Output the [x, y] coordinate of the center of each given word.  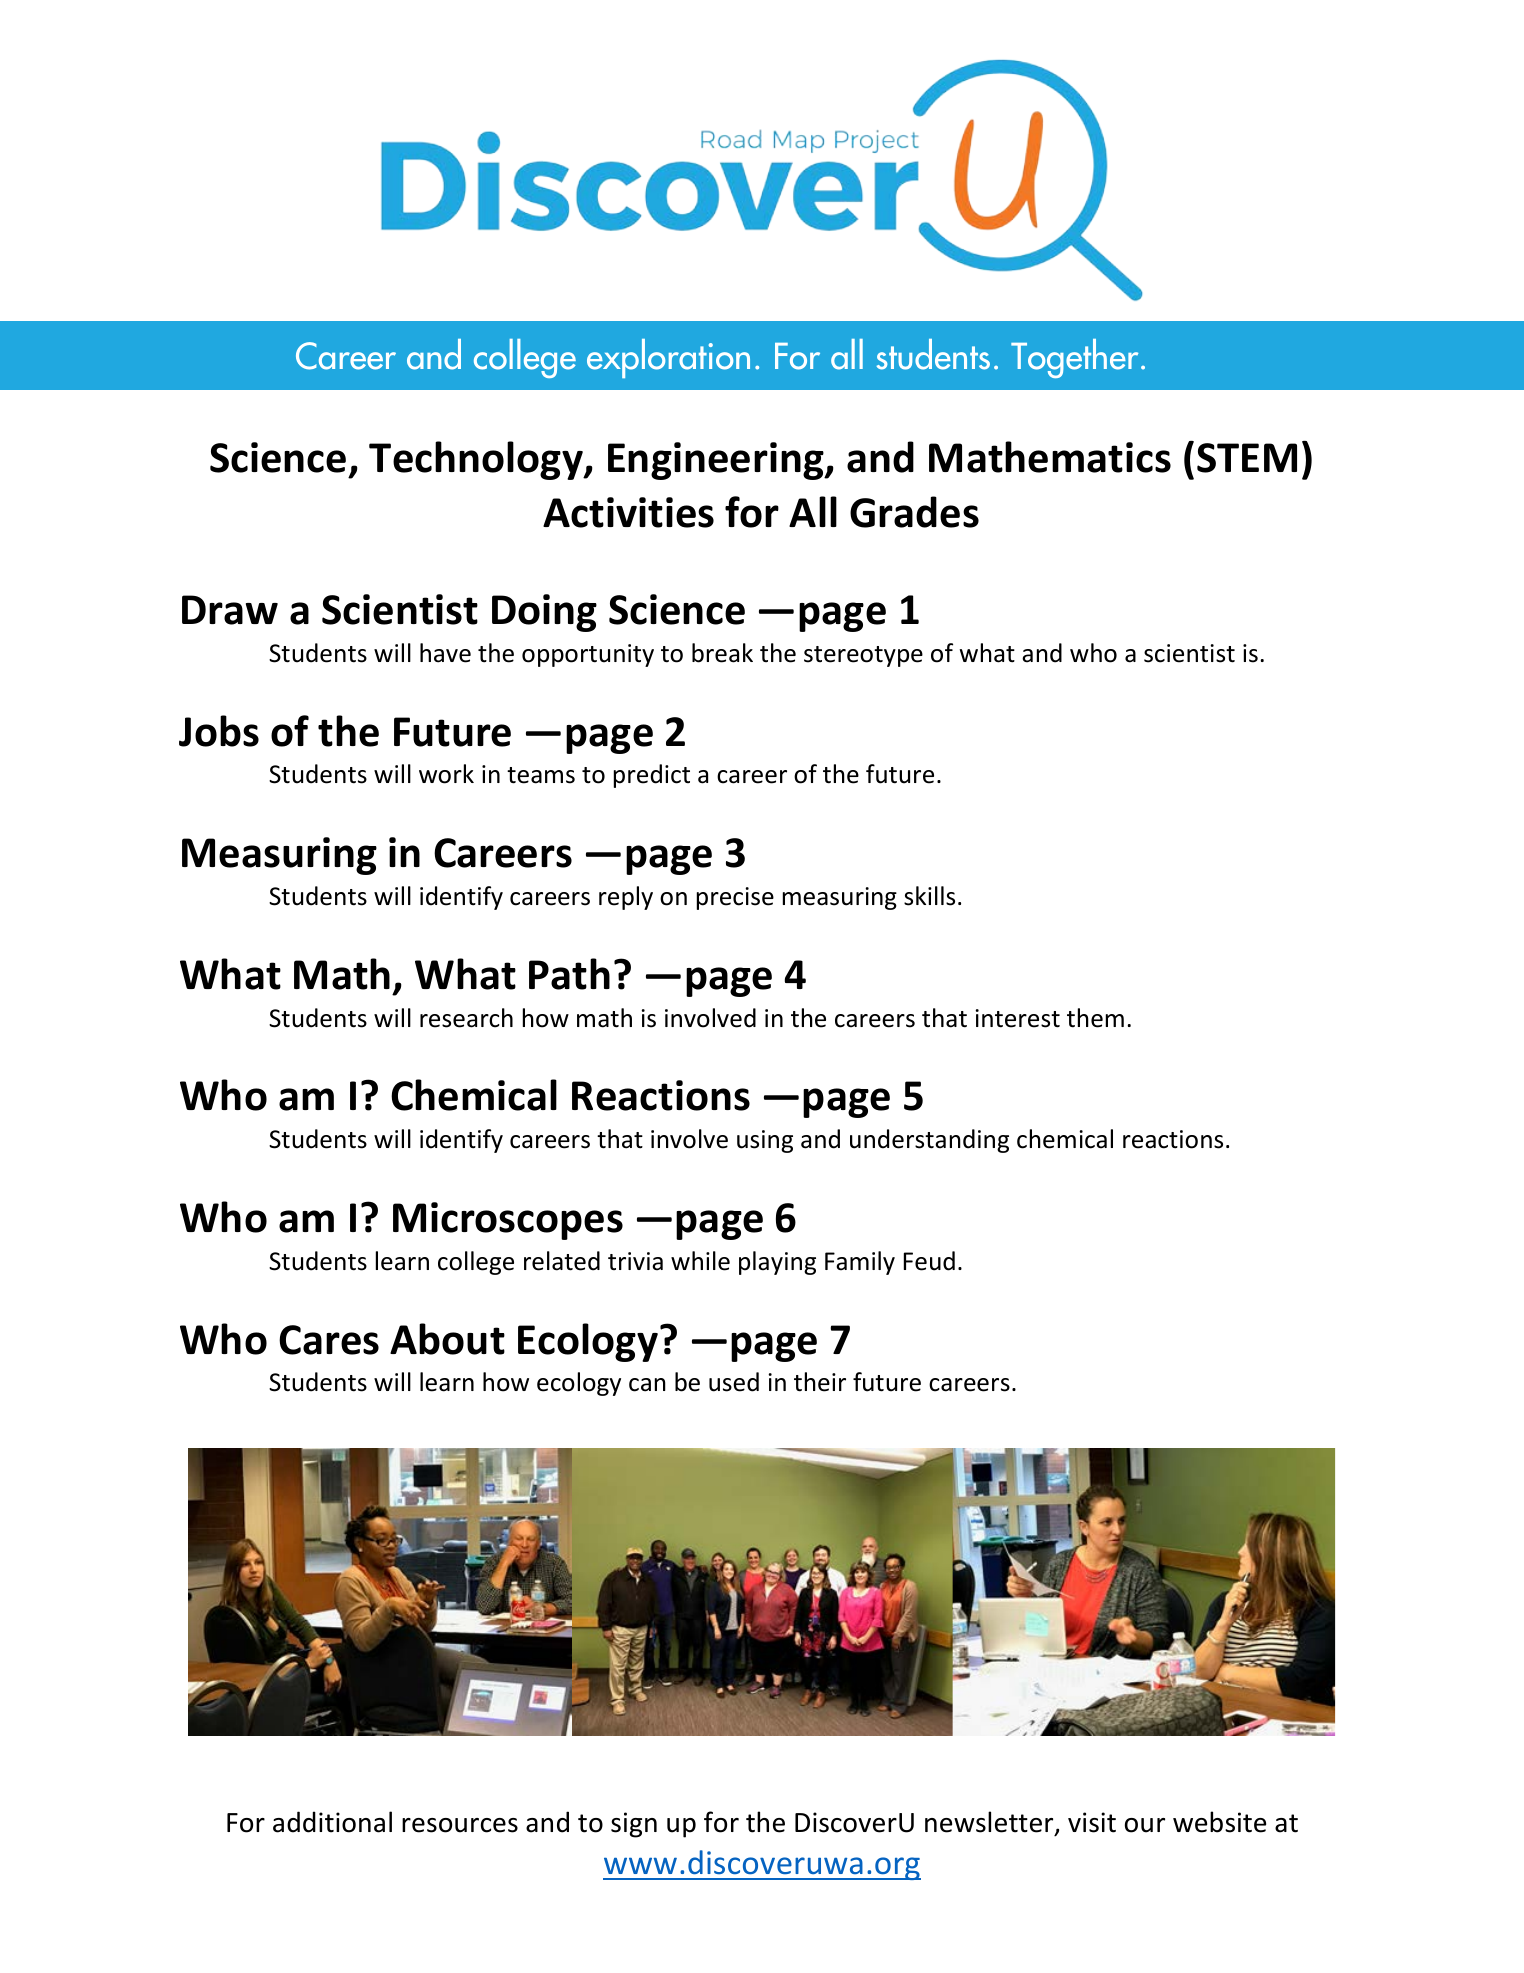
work [446, 774]
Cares [329, 1340]
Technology [477, 460]
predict [652, 776]
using [765, 1141]
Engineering [717, 461]
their [820, 1382]
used [734, 1382]
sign [634, 1825]
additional [332, 1822]
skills [929, 896]
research [466, 1018]
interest [1018, 1018]
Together [1074, 358]
